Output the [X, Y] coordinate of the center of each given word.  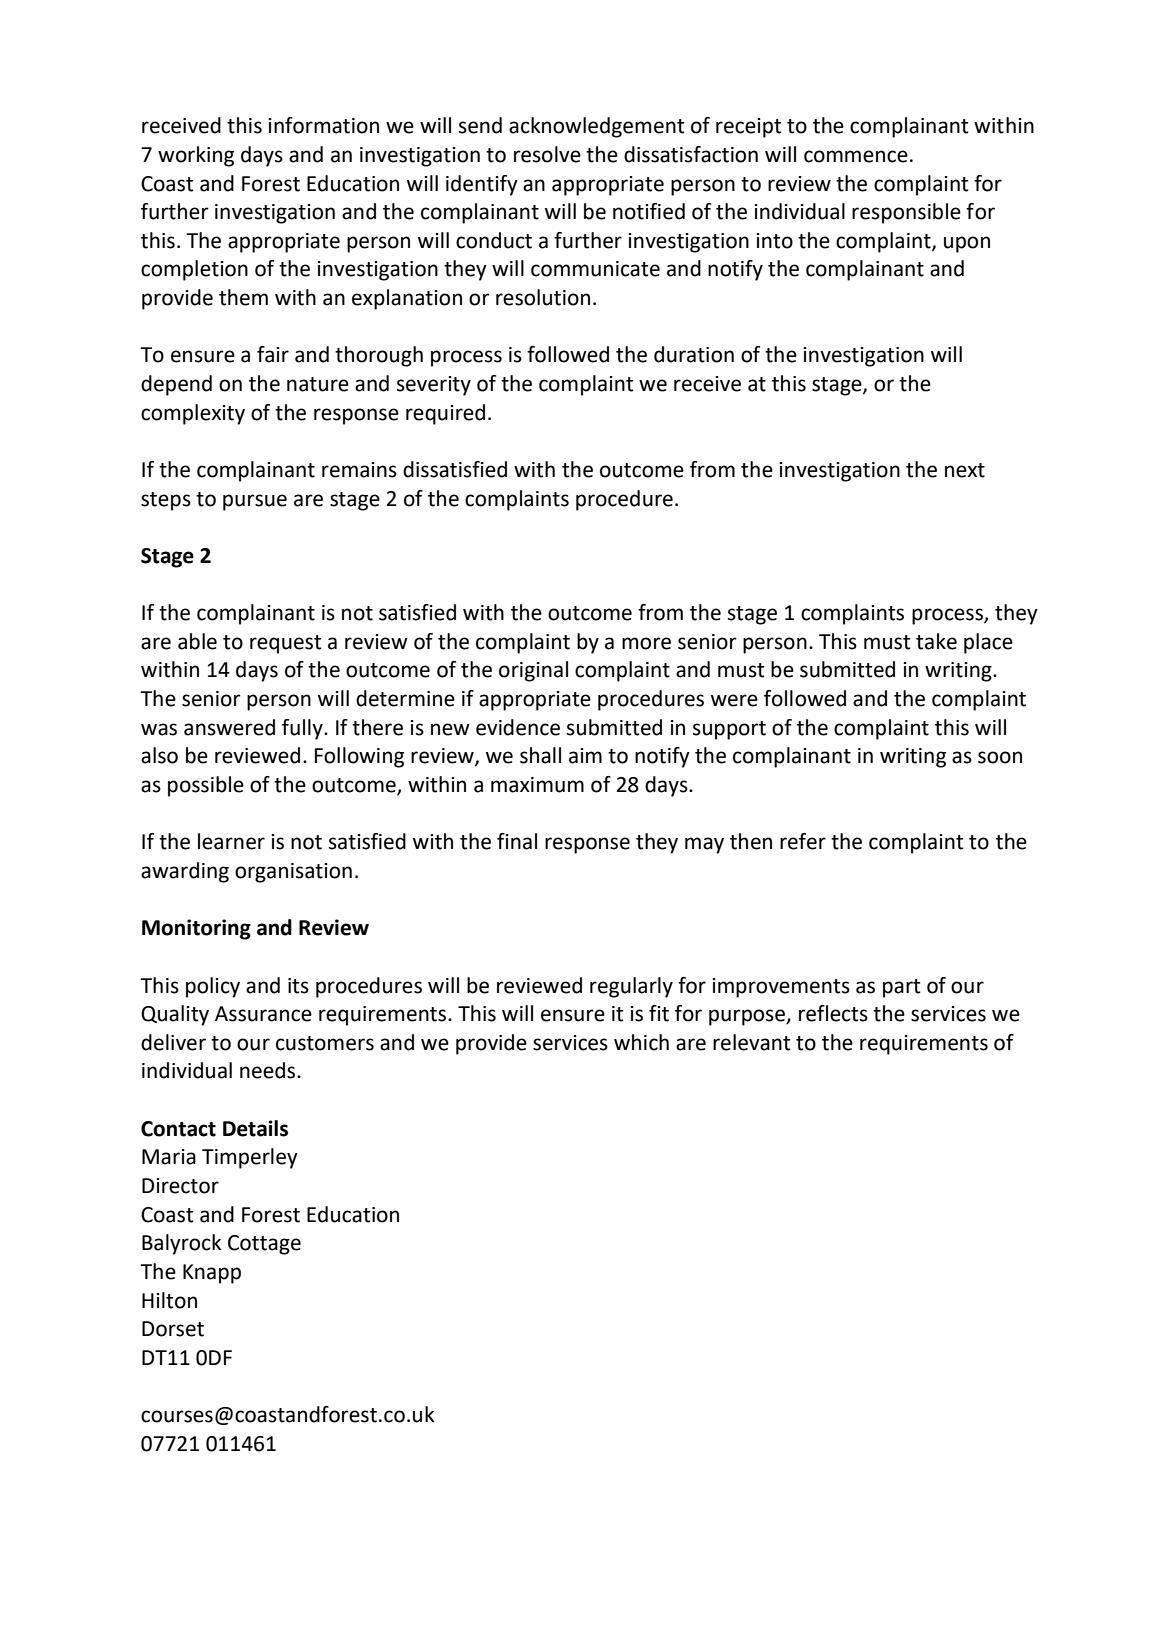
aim [585, 756]
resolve [547, 154]
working [196, 156]
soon [1000, 757]
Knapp [212, 1274]
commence [856, 156]
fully [303, 729]
